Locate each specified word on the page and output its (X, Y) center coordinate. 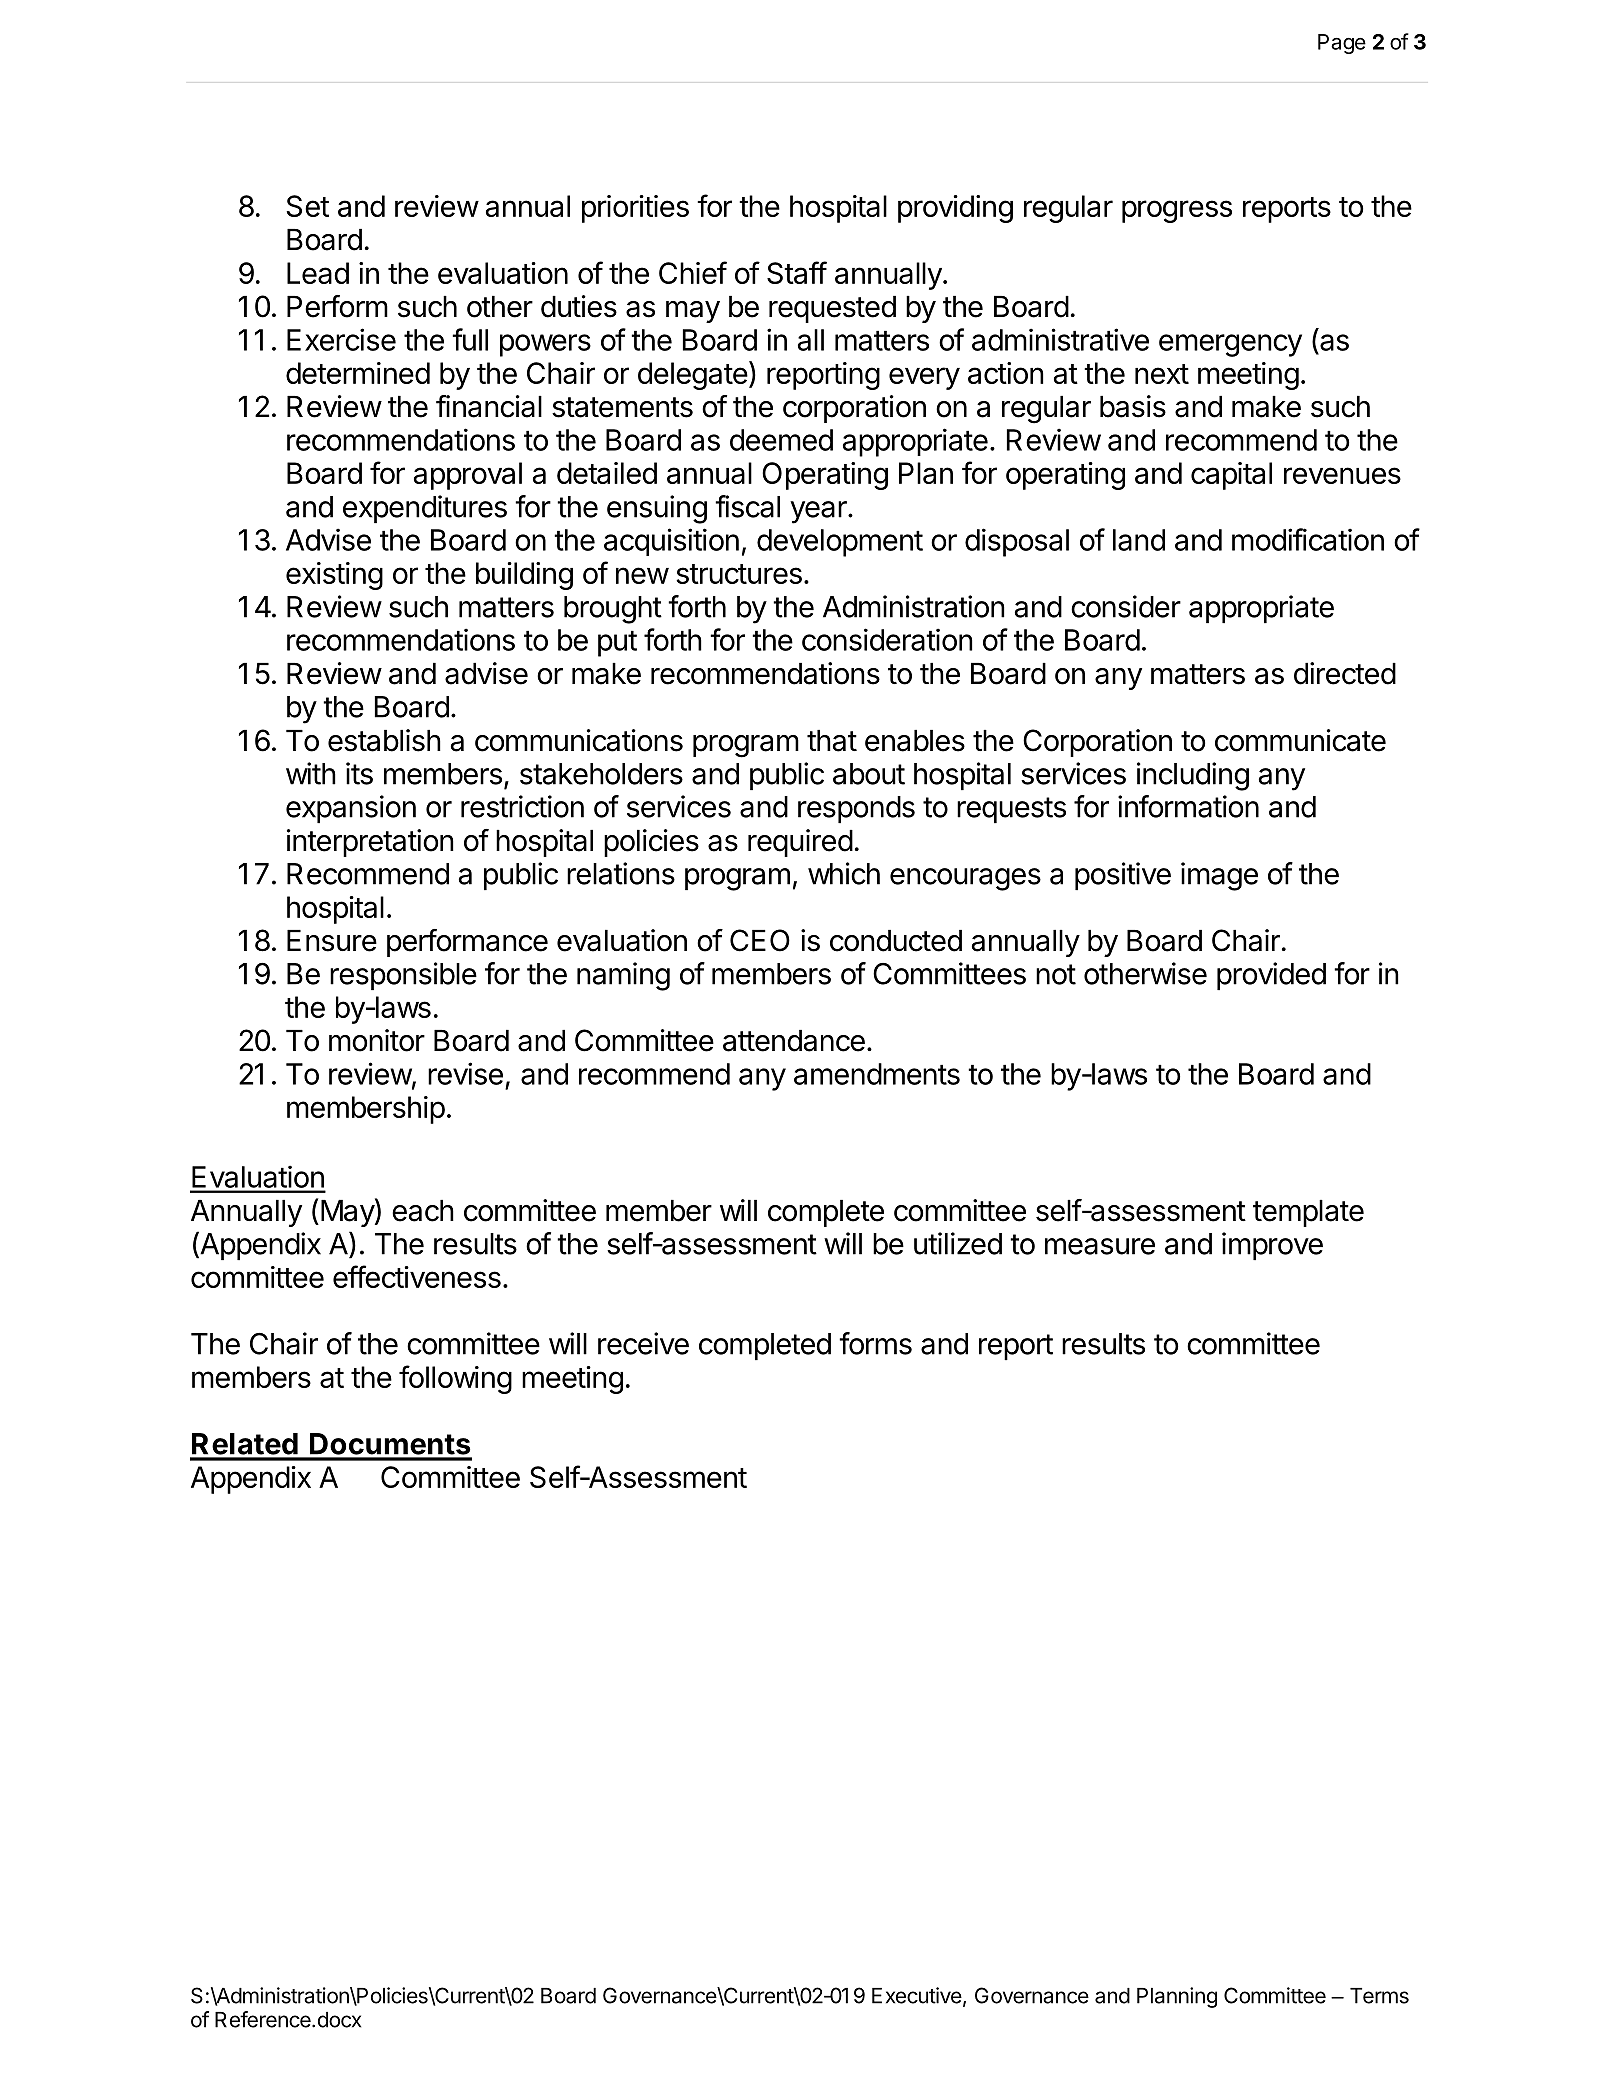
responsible (403, 976)
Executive (917, 1995)
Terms (1379, 1996)
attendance (794, 1041)
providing (955, 209)
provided (1271, 976)
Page (1342, 44)
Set (308, 206)
